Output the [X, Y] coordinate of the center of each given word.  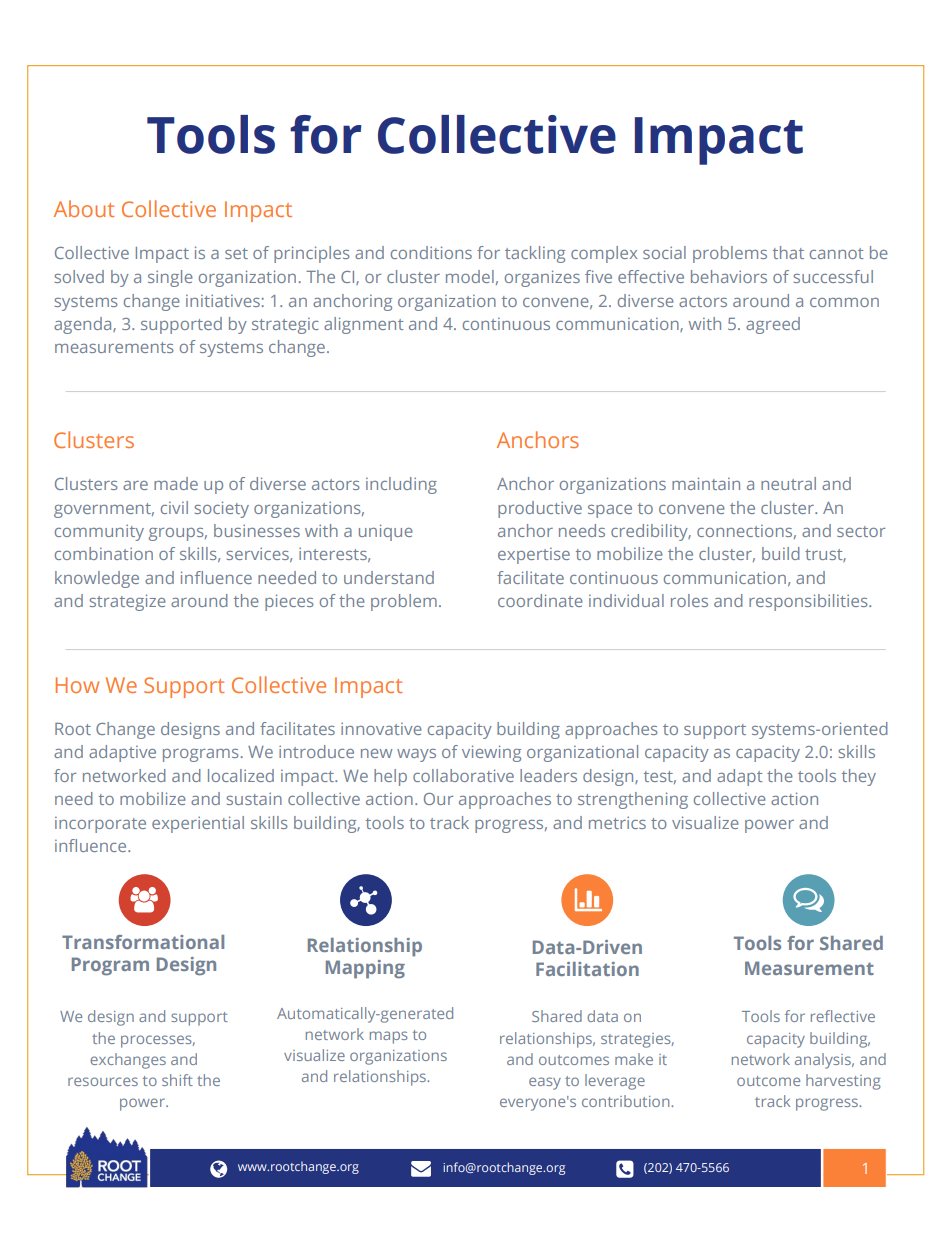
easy [545, 1083]
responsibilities [809, 602]
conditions [431, 252]
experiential [198, 824]
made [176, 483]
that [788, 252]
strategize [128, 602]
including [401, 485]
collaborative [463, 775]
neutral [788, 483]
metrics [617, 822]
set [236, 253]
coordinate [540, 600]
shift [177, 1080]
